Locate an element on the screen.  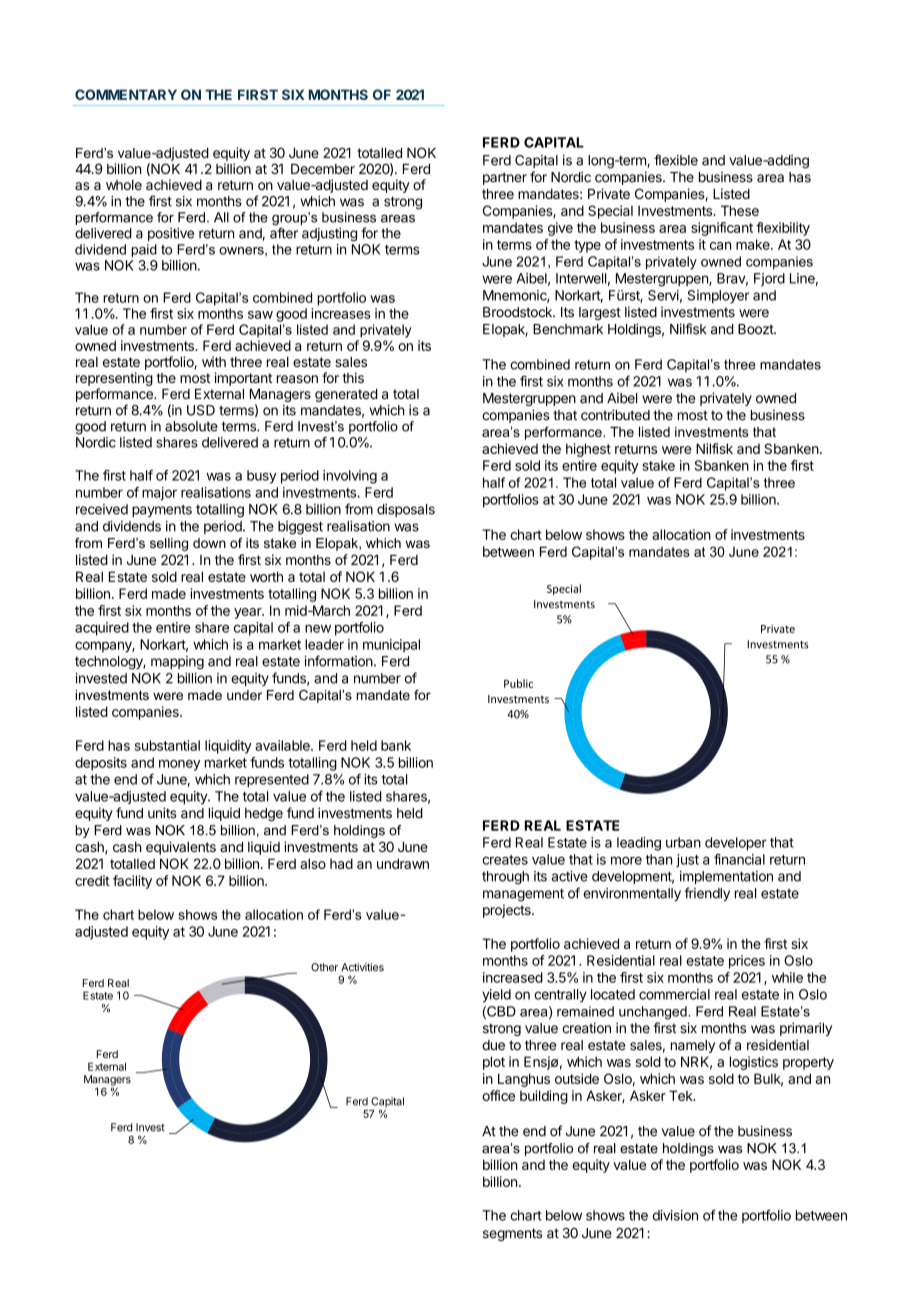
projects is located at coordinates (508, 911).
